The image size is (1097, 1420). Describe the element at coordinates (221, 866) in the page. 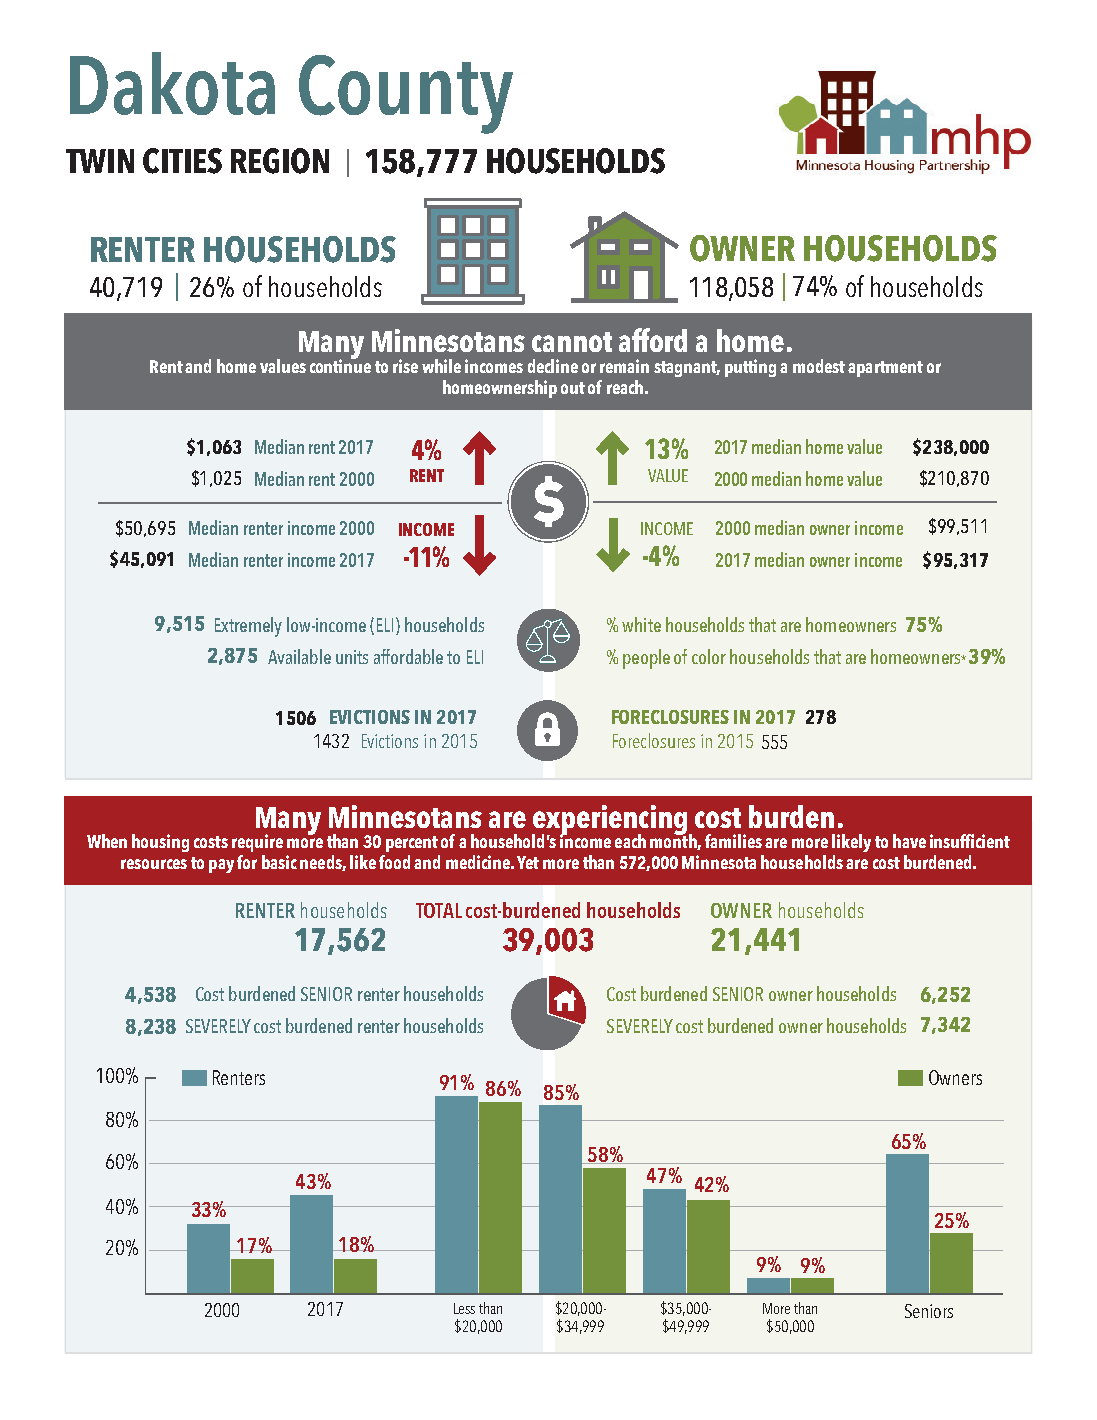

I see `pay` at that location.
